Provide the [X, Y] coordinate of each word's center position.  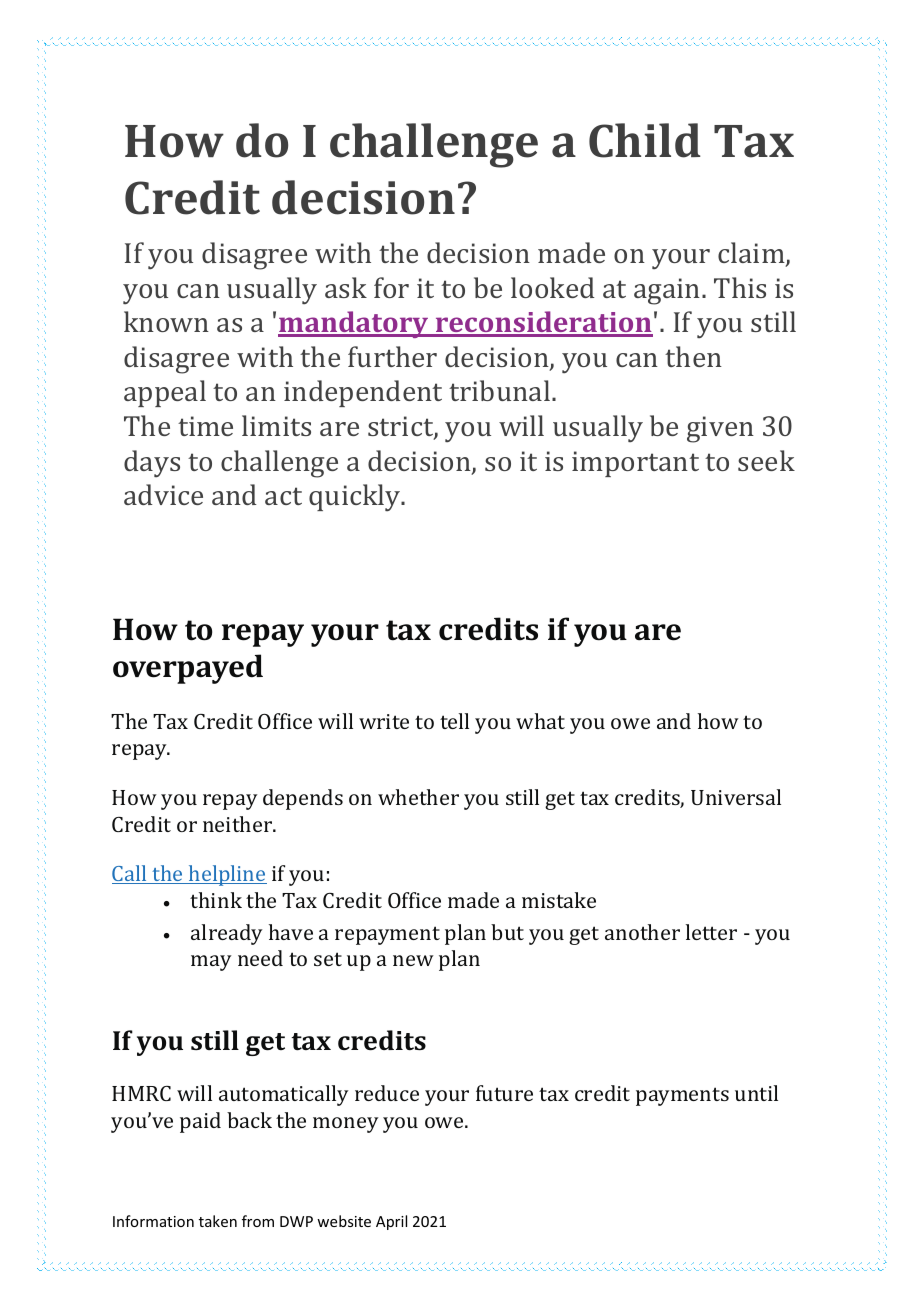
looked [553, 287]
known [166, 321]
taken [218, 1221]
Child [645, 140]
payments [682, 1096]
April [391, 1222]
